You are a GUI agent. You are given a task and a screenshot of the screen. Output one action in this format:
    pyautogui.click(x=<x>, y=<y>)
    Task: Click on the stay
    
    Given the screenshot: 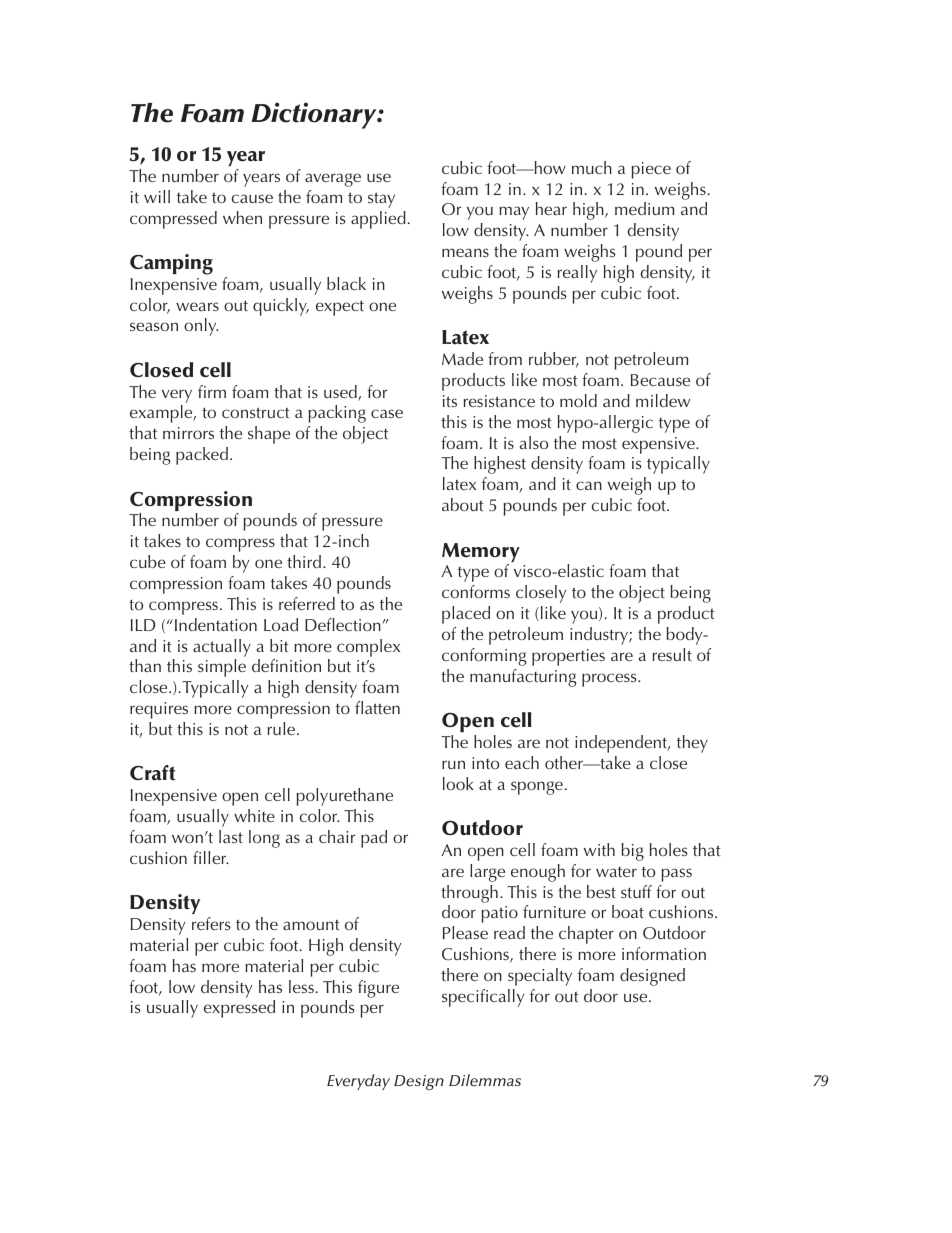 What is the action you would take?
    pyautogui.click(x=381, y=200)
